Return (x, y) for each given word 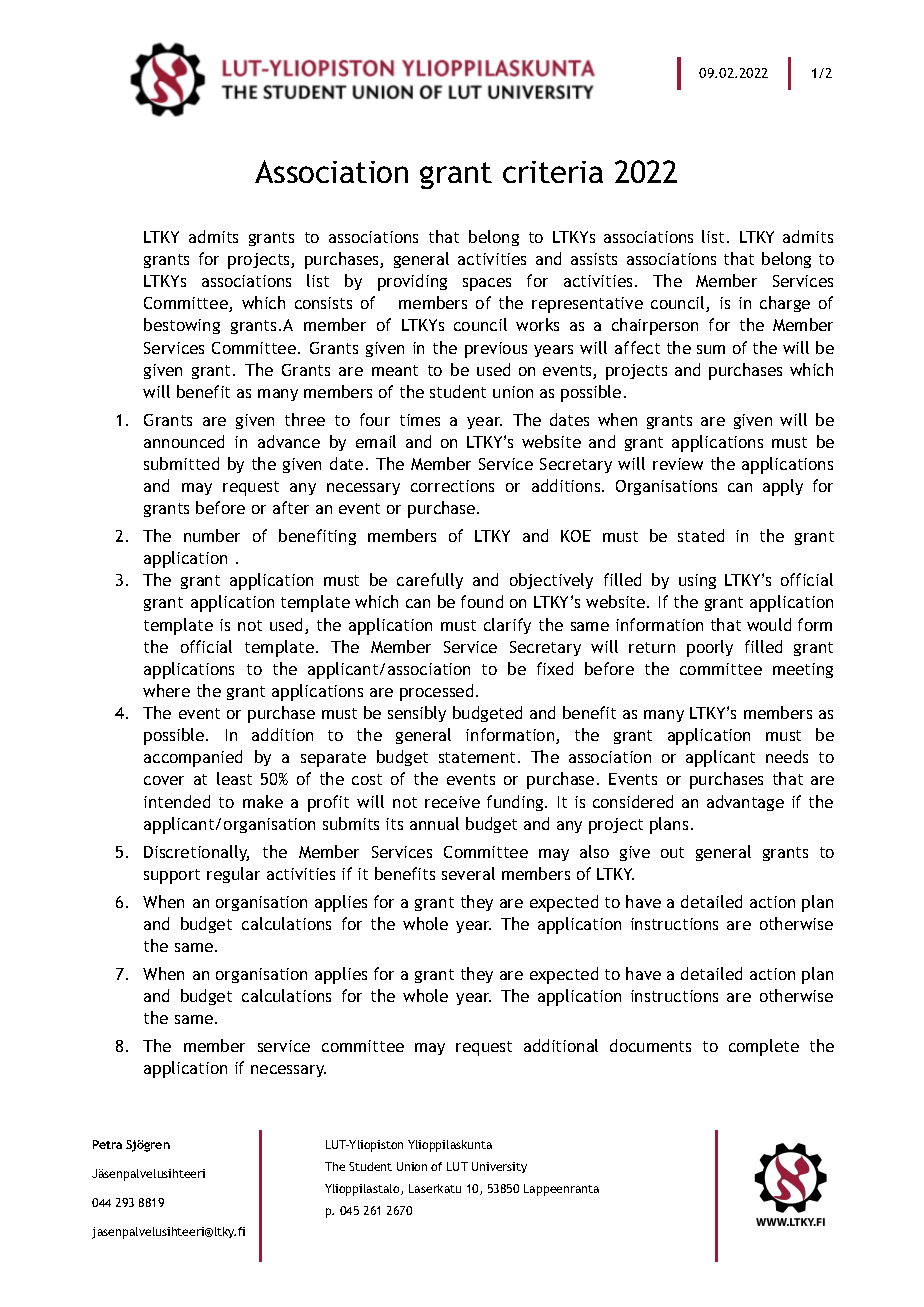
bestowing (182, 326)
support (172, 876)
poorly (710, 648)
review (678, 464)
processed (436, 692)
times (420, 420)
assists (594, 259)
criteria (553, 172)
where (166, 690)
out (672, 852)
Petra (107, 1144)
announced (184, 441)
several (468, 873)
